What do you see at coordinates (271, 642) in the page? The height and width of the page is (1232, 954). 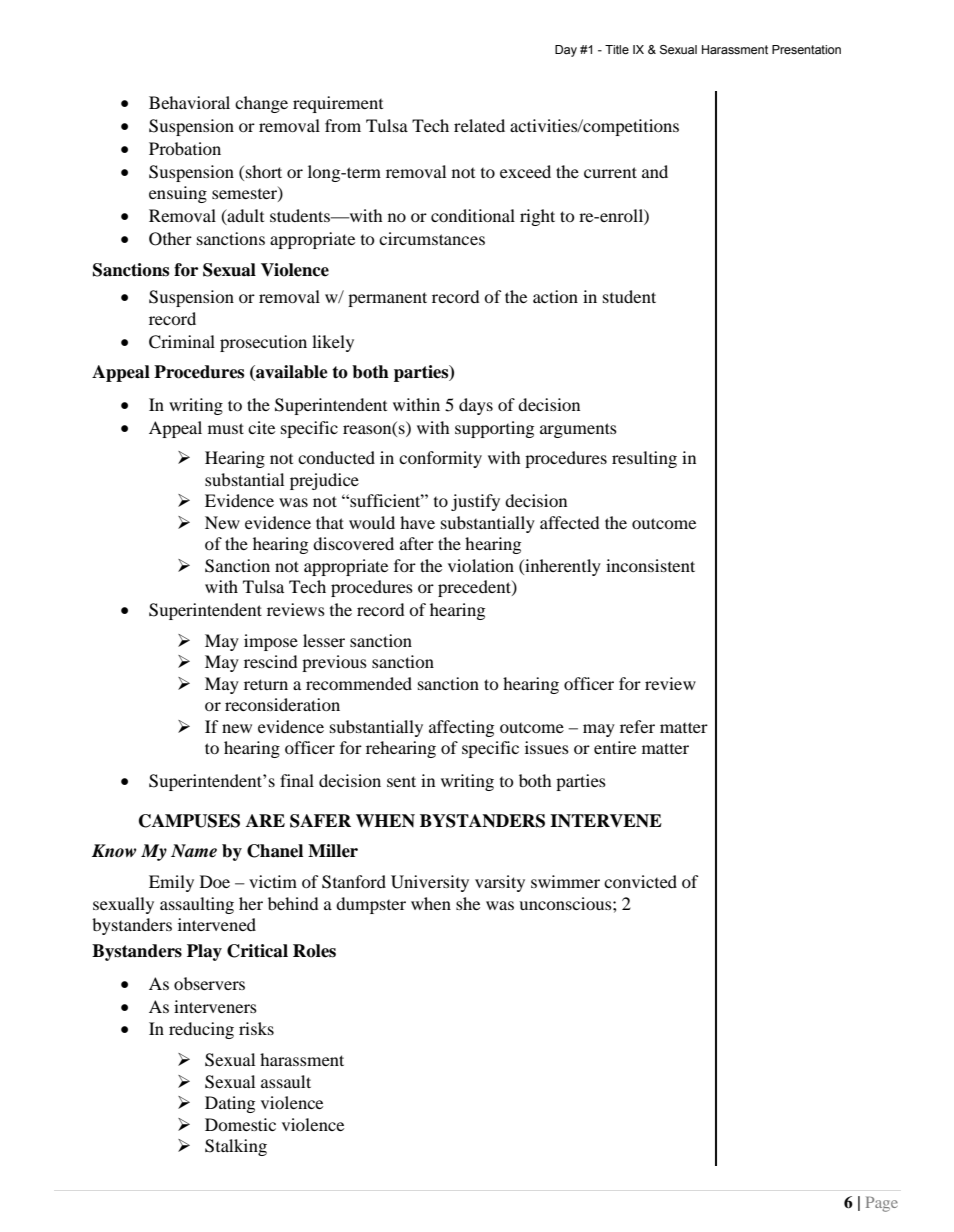 I see `impose` at bounding box center [271, 642].
